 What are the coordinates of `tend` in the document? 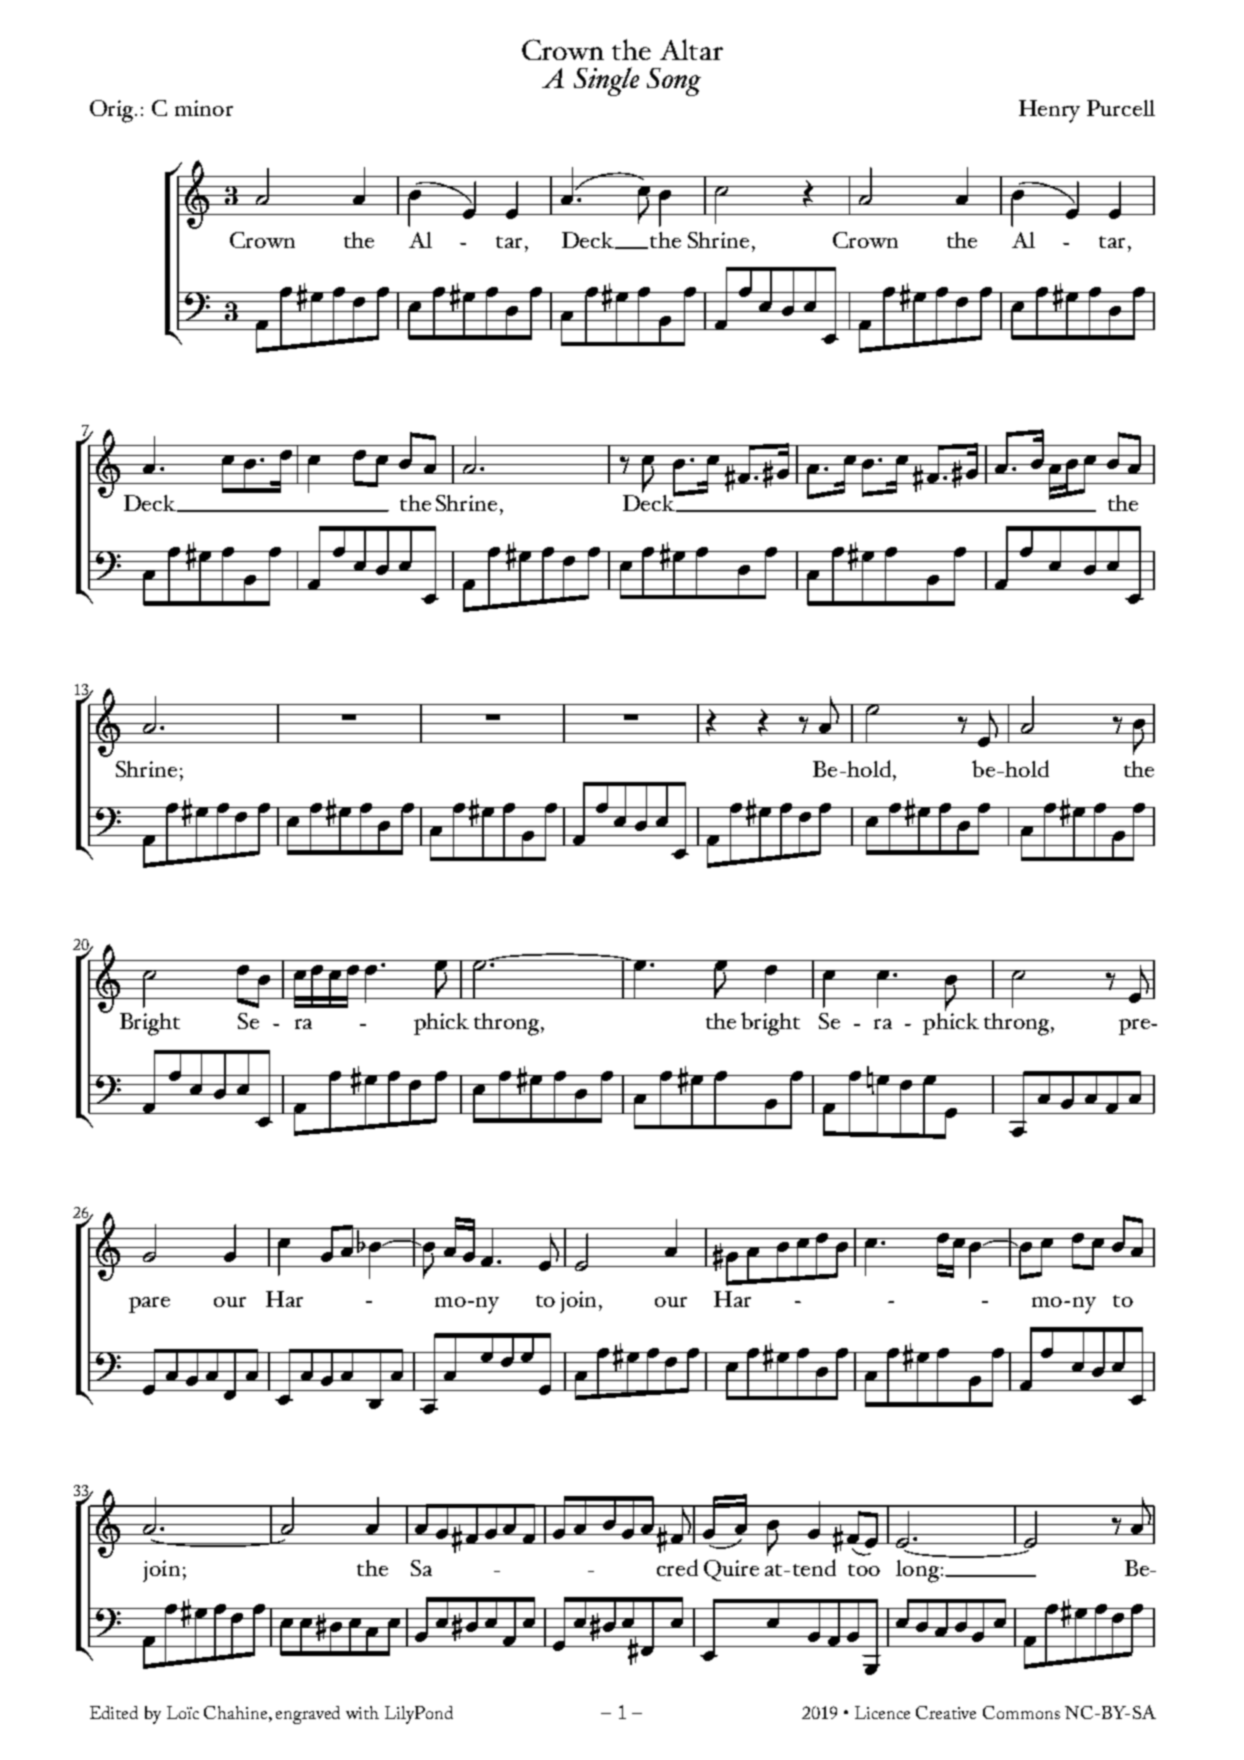 It's located at (814, 1567).
